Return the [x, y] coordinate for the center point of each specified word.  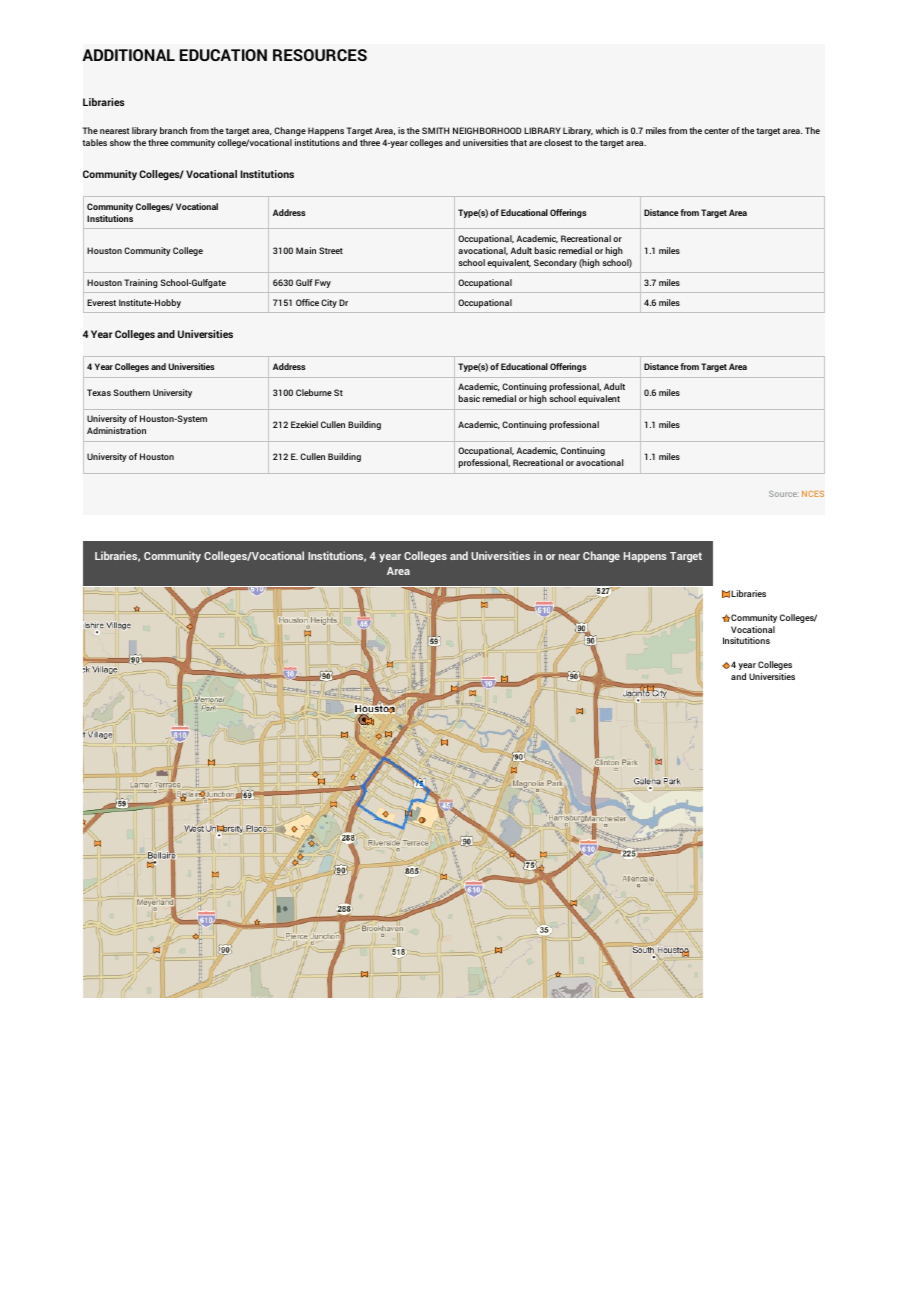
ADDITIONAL [128, 55]
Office [307, 302]
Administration [116, 430]
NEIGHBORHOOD [487, 130]
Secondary [555, 263]
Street [331, 250]
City [329, 303]
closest [558, 142]
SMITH [435, 130]
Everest [101, 302]
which [607, 130]
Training [141, 283]
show [120, 142]
